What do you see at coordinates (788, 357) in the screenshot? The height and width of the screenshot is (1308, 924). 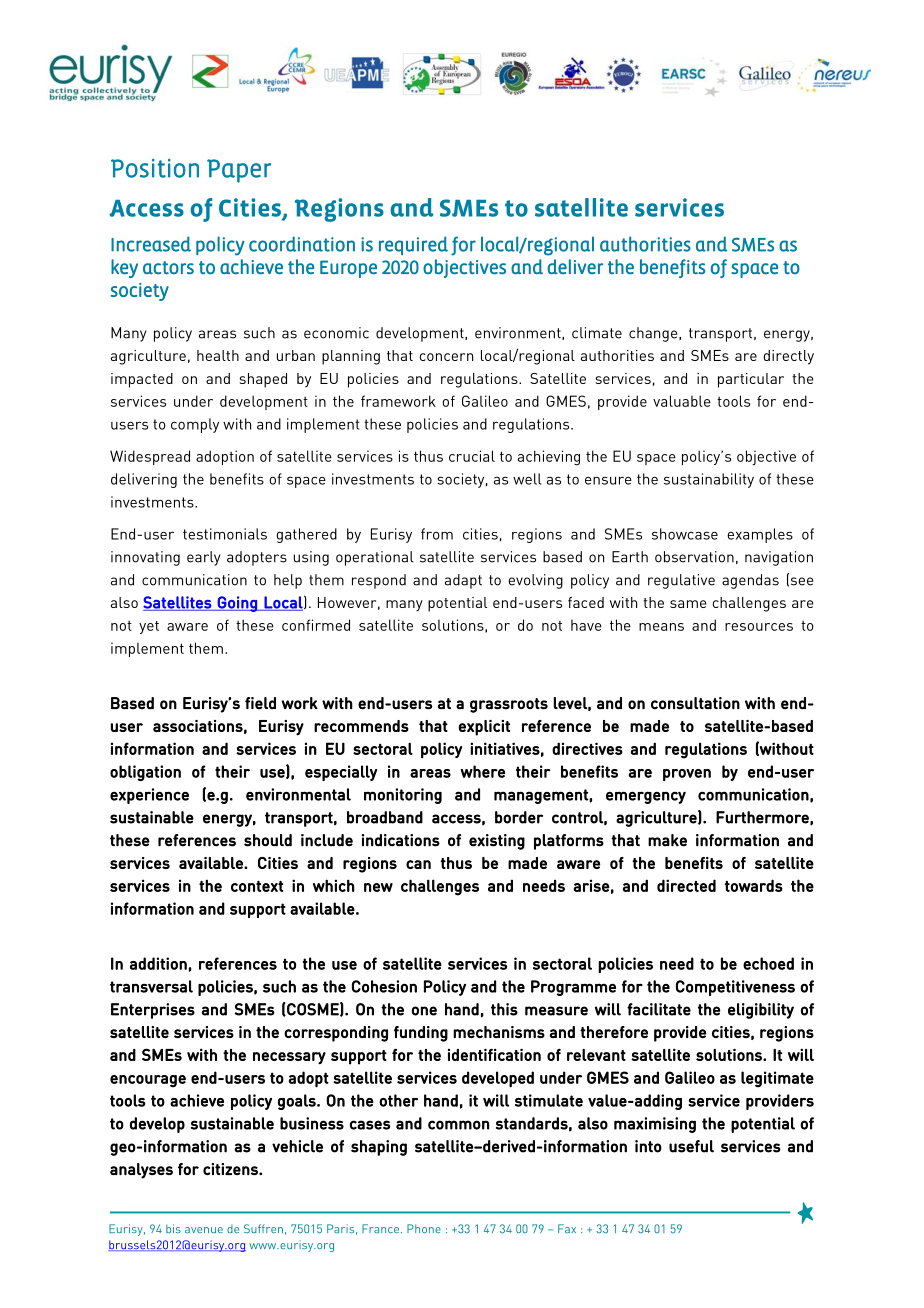 I see `directly` at bounding box center [788, 357].
